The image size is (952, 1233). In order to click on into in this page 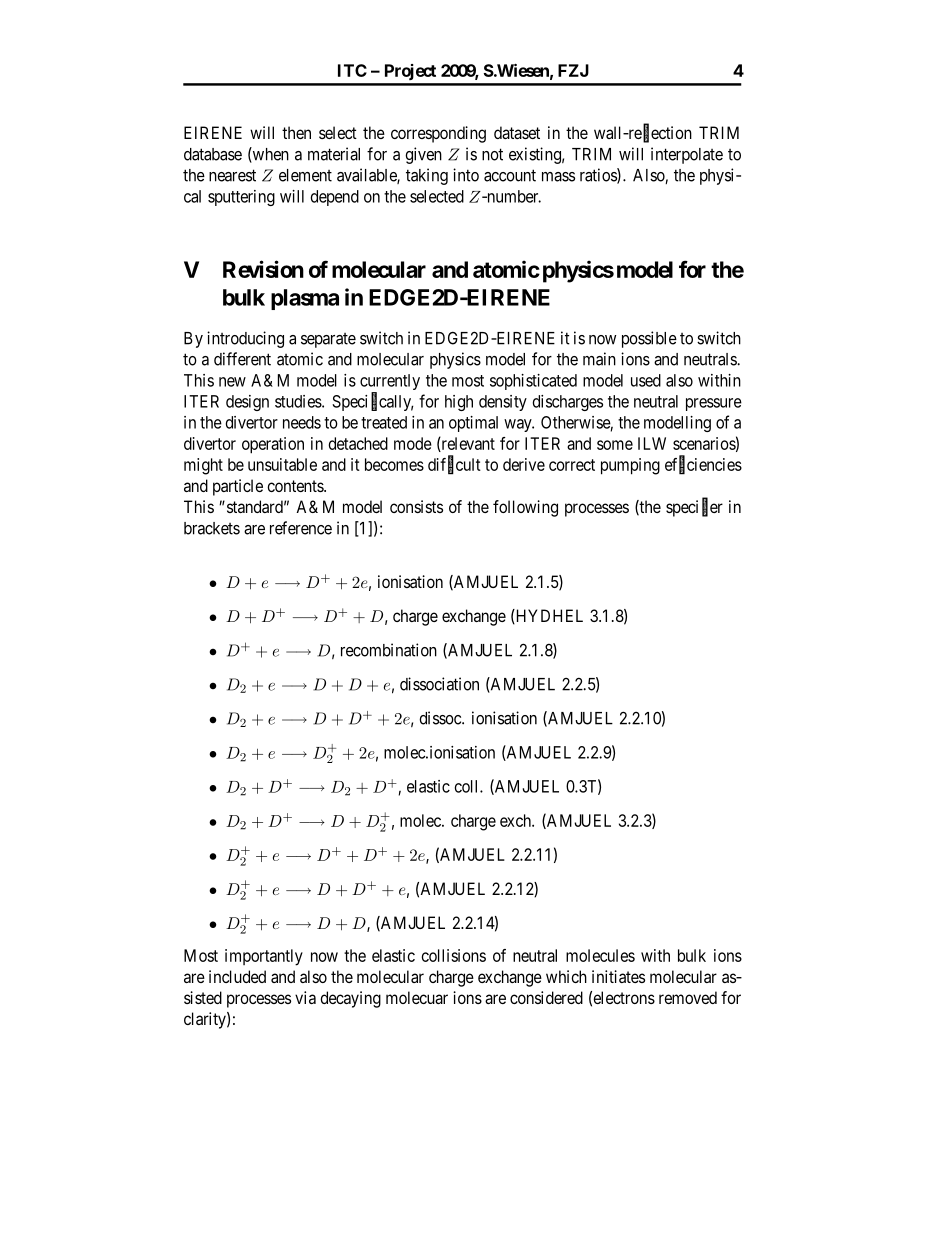, I will do `click(466, 175)`.
